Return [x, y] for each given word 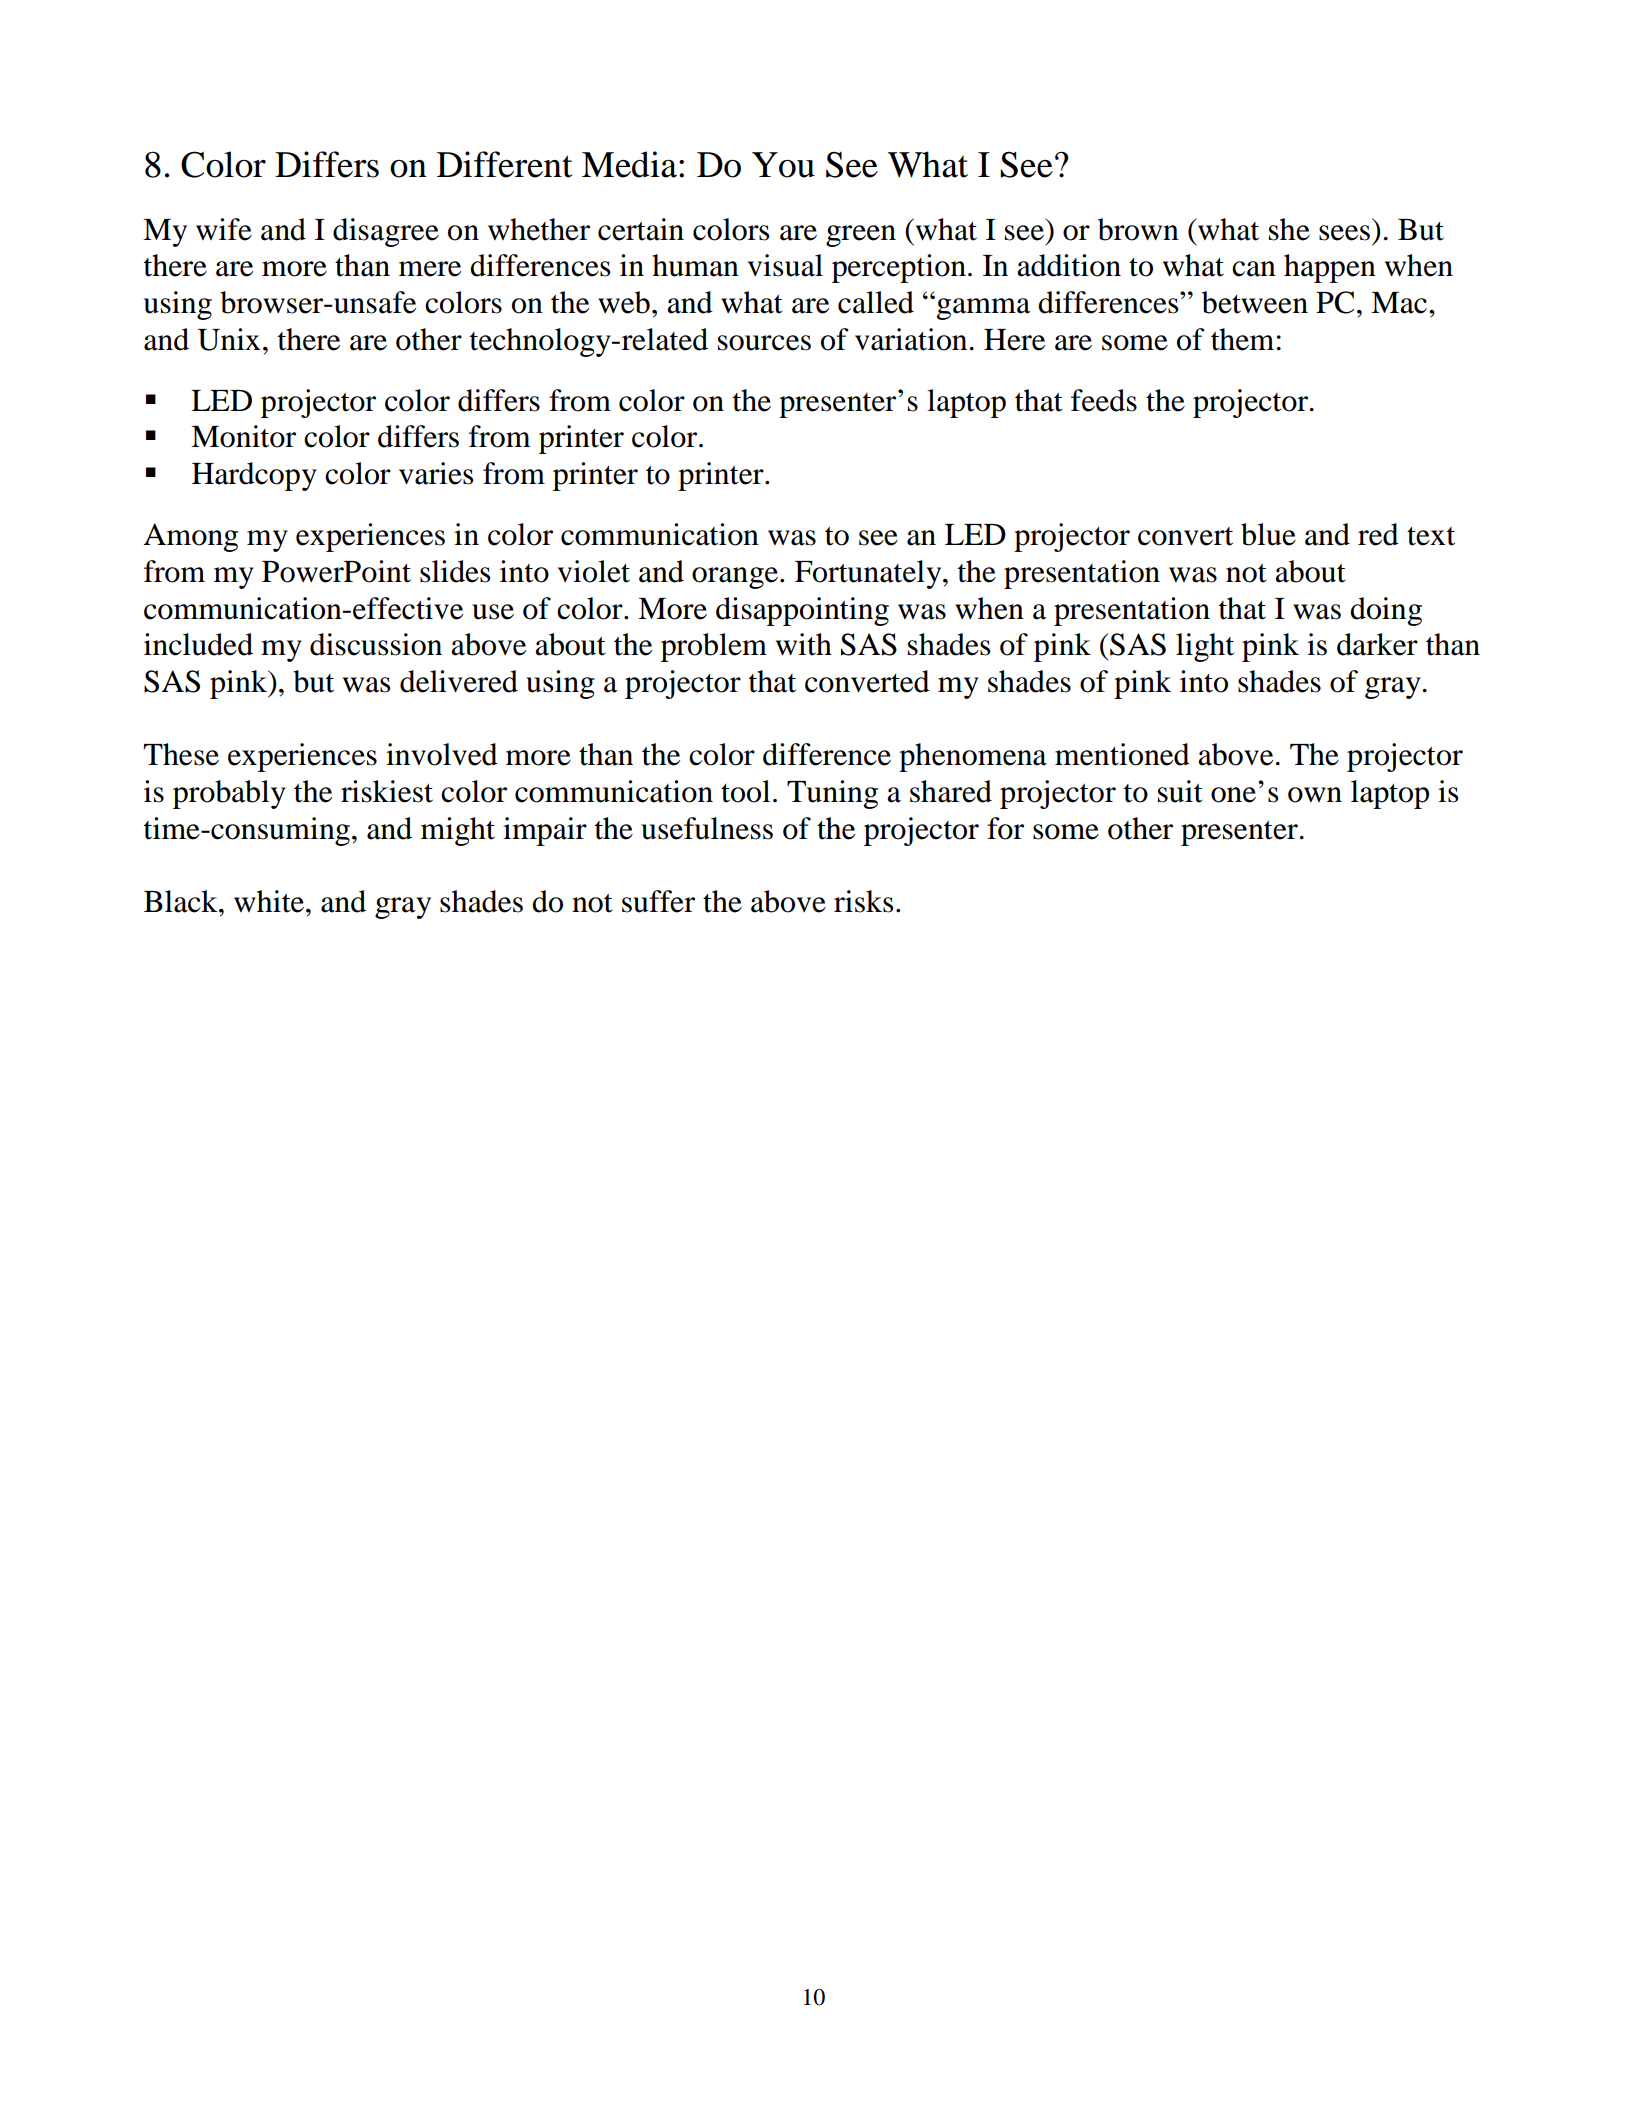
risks [863, 901]
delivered [459, 681]
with [804, 644]
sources [764, 343]
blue [1268, 534]
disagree [386, 232]
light [1205, 647]
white [270, 901]
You [783, 165]
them [1242, 339]
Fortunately [869, 574]
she [1289, 229]
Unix [229, 339]
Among [190, 537]
